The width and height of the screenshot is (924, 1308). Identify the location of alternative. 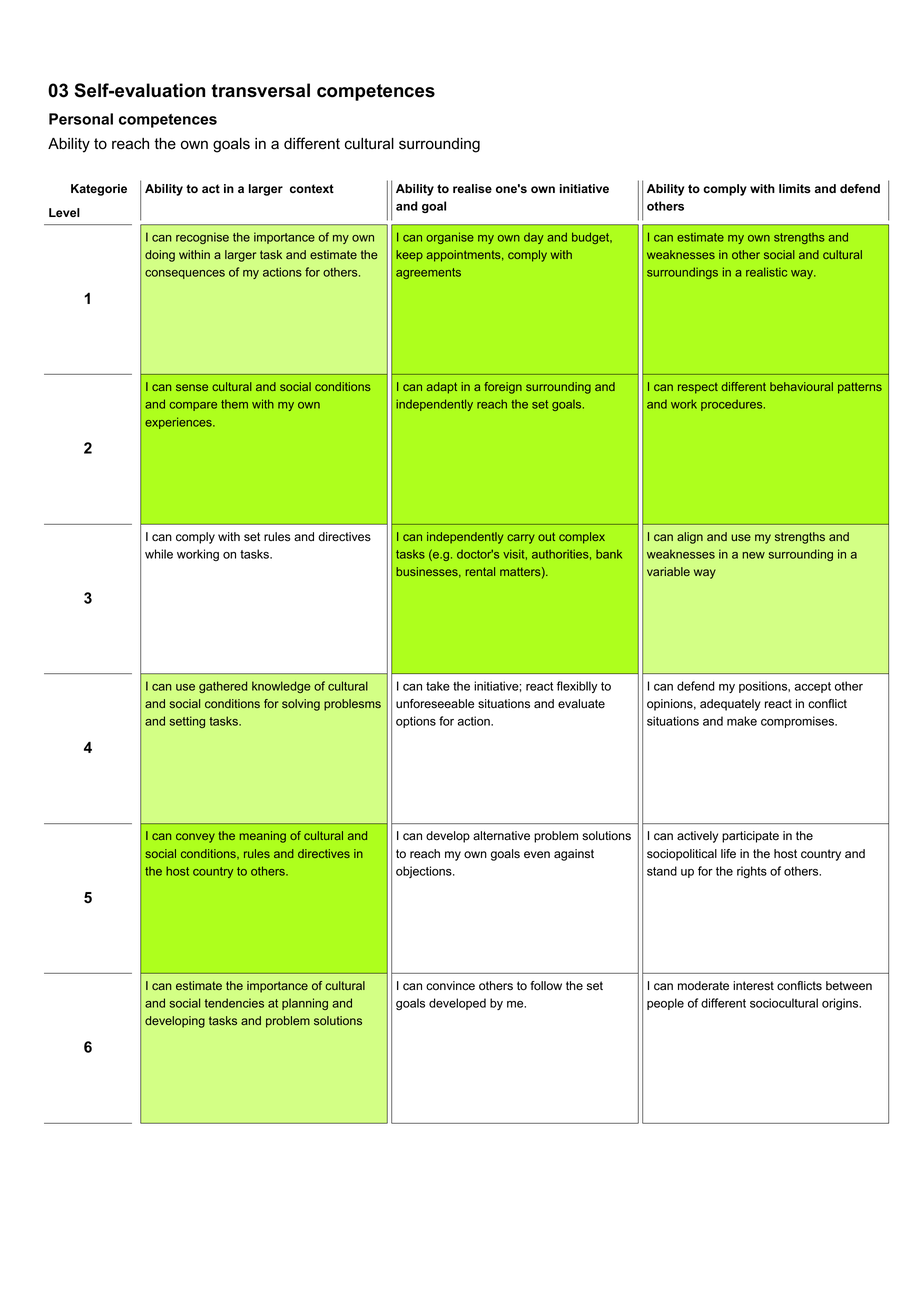
(501, 836).
